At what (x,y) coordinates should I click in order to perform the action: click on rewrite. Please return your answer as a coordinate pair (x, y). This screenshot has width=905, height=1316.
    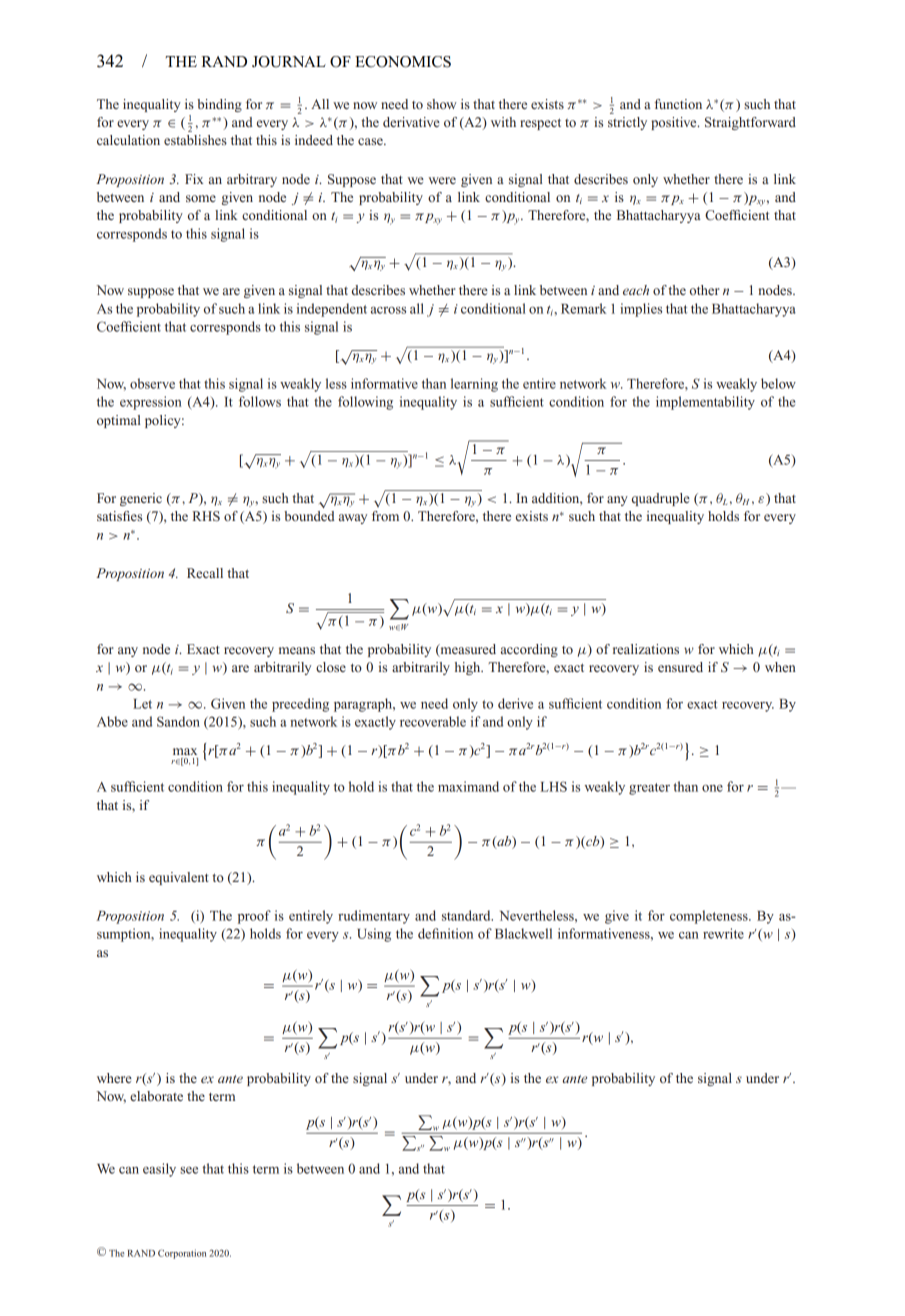
    Looking at the image, I should click on (723, 933).
